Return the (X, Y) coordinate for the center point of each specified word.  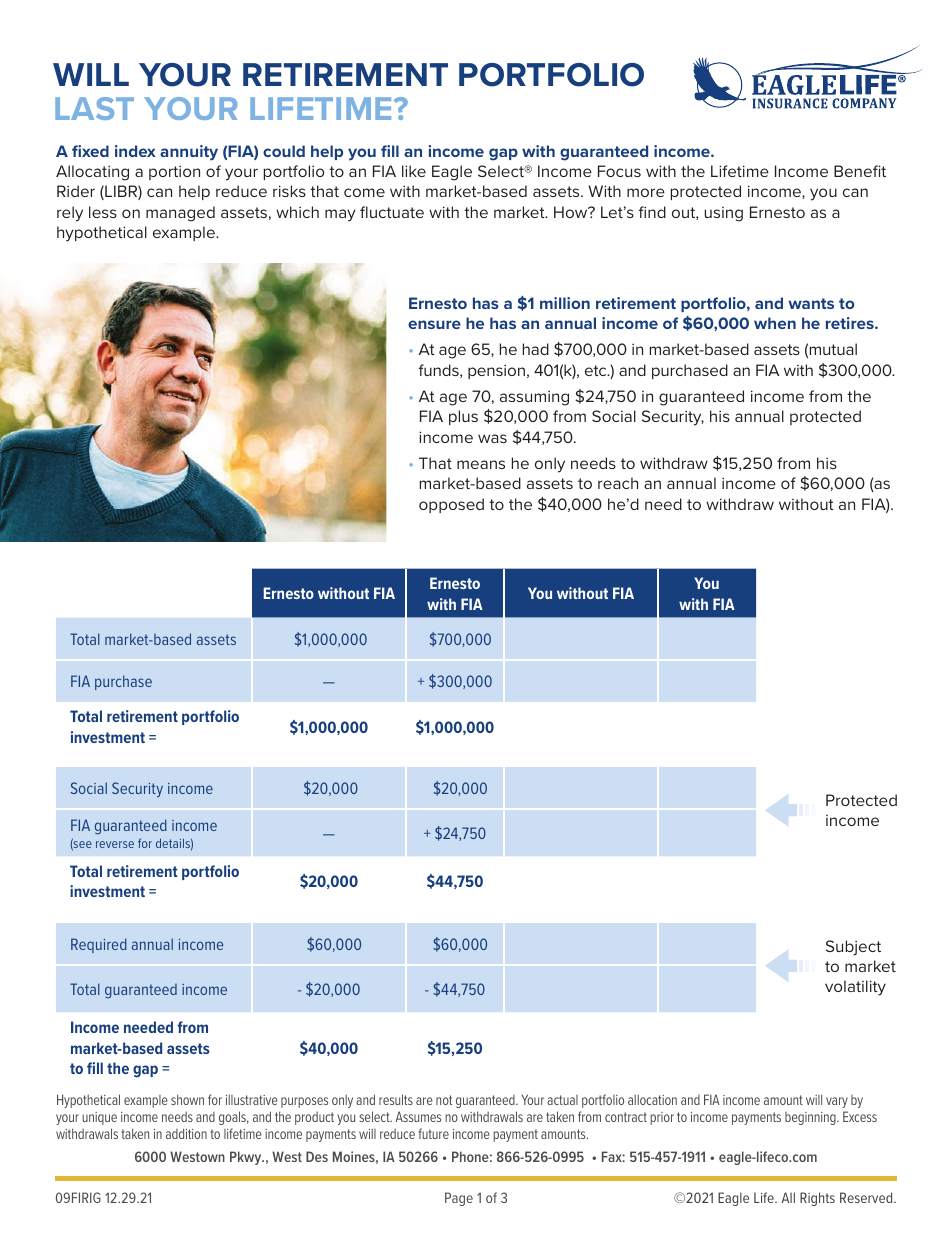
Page (459, 1199)
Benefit (860, 171)
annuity (189, 153)
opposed (451, 505)
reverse (115, 844)
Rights (817, 1199)
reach (618, 483)
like (414, 171)
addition (186, 1133)
